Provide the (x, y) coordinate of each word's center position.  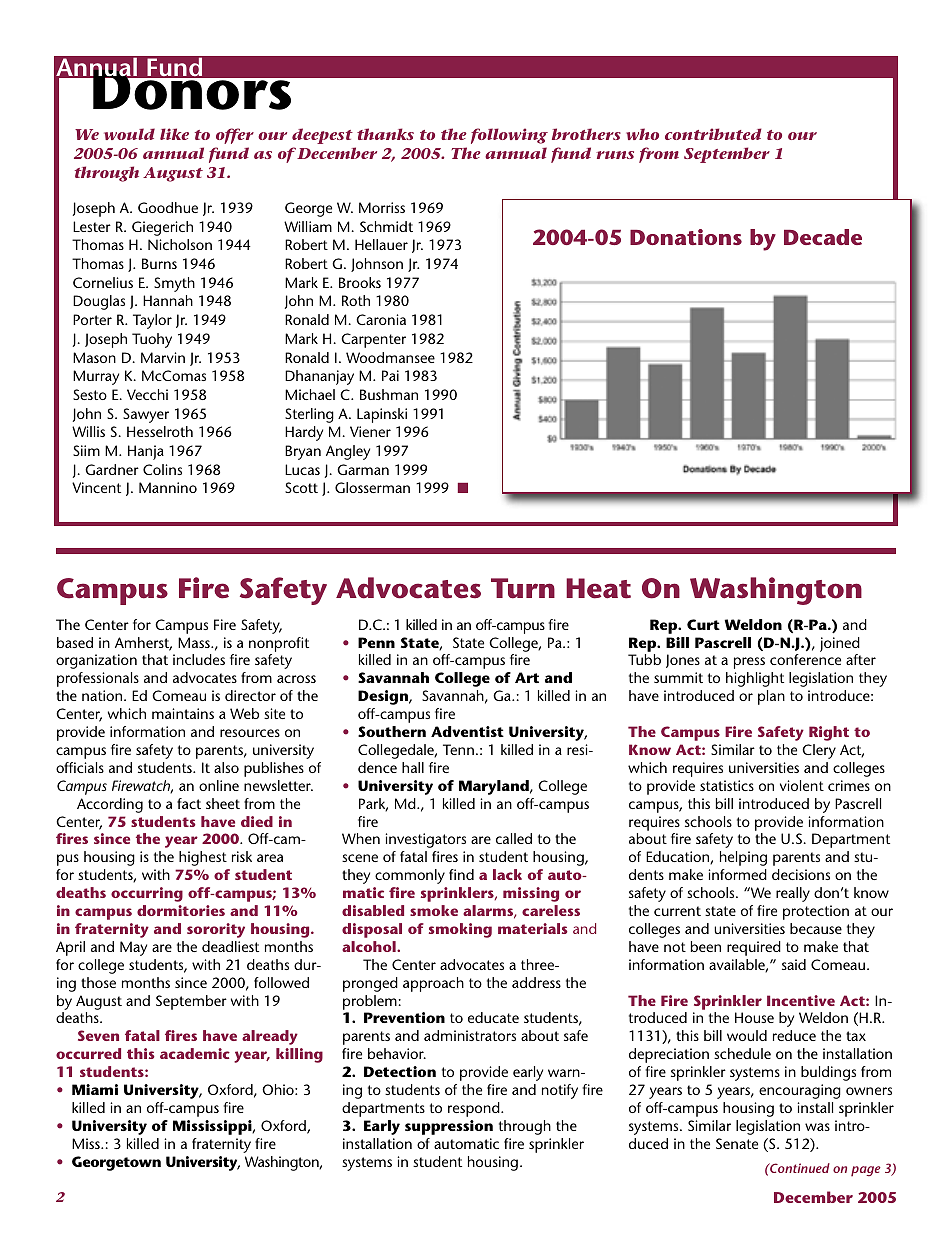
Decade (823, 237)
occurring (147, 894)
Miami (95, 1089)
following (509, 136)
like (174, 134)
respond (475, 1109)
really (793, 894)
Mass (195, 642)
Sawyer (146, 415)
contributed (713, 134)
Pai (390, 375)
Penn (376, 642)
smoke (434, 910)
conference (805, 659)
